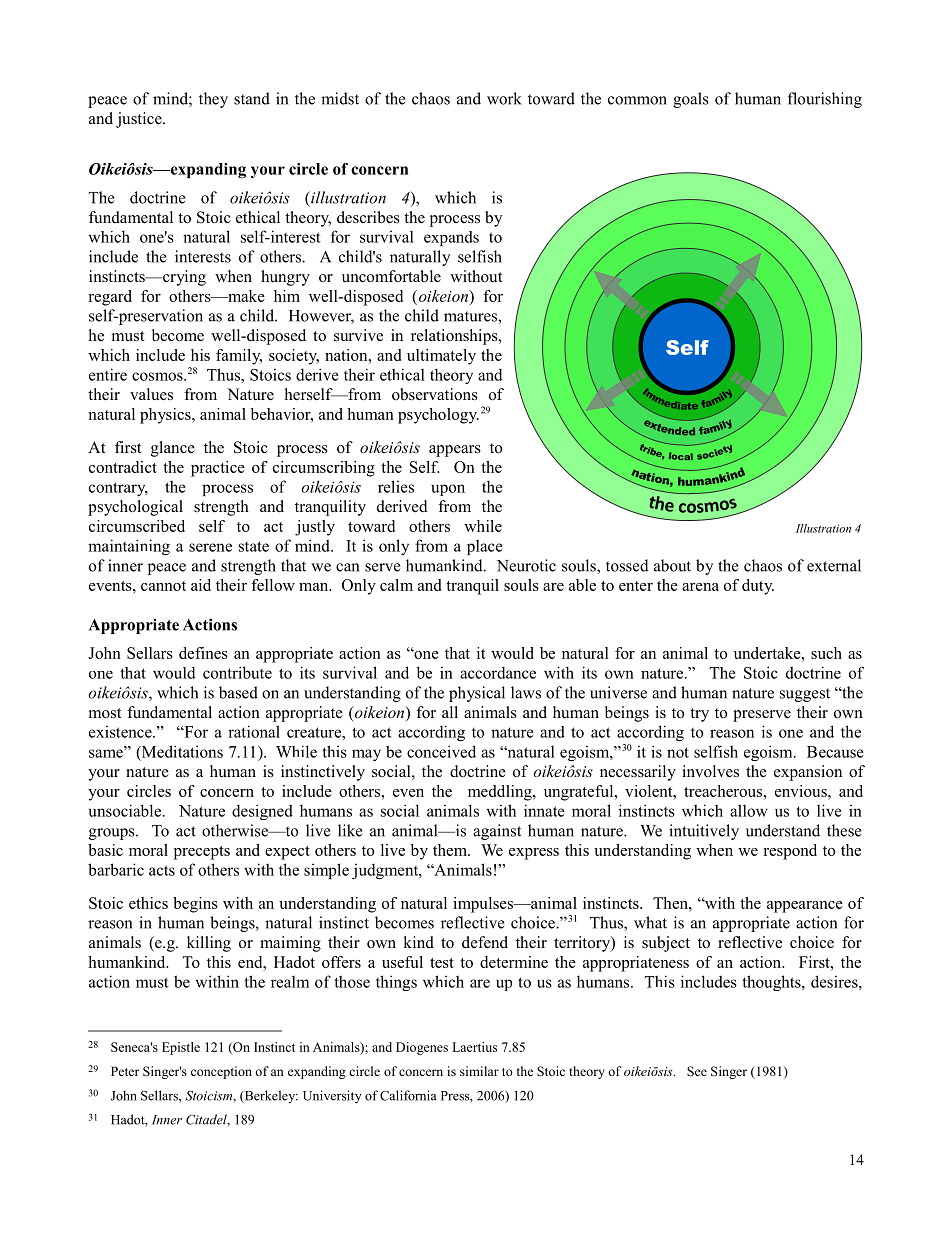  Describe the element at coordinates (441, 357) in the screenshot. I see `ultimately` at that location.
